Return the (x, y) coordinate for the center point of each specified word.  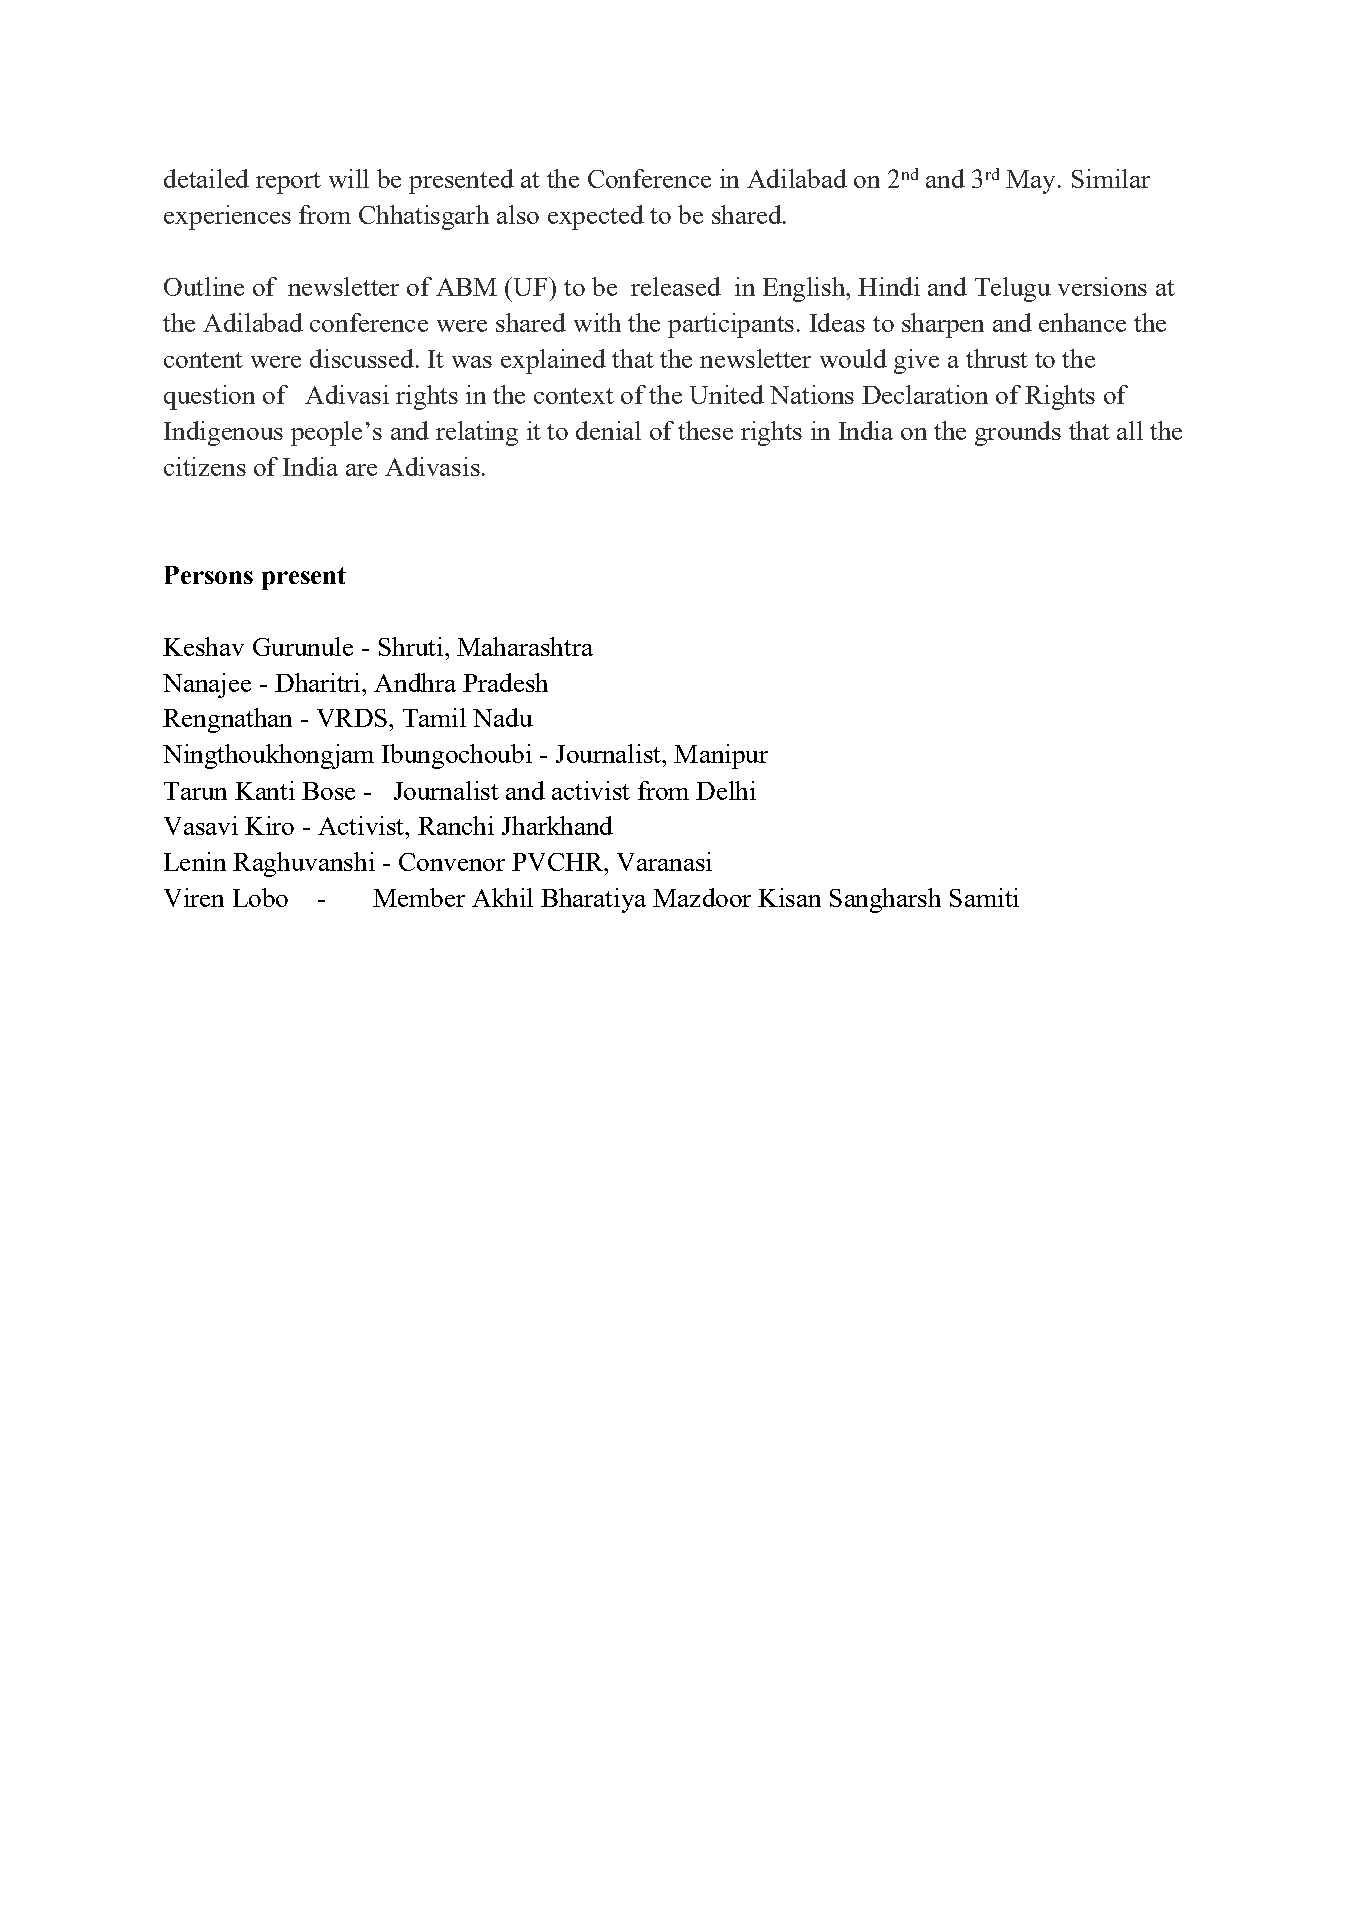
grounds (1018, 433)
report (288, 183)
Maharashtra (525, 646)
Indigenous (223, 433)
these (705, 430)
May (1030, 182)
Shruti (411, 646)
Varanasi (664, 861)
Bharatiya (593, 900)
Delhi (726, 790)
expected (596, 217)
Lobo (260, 897)
